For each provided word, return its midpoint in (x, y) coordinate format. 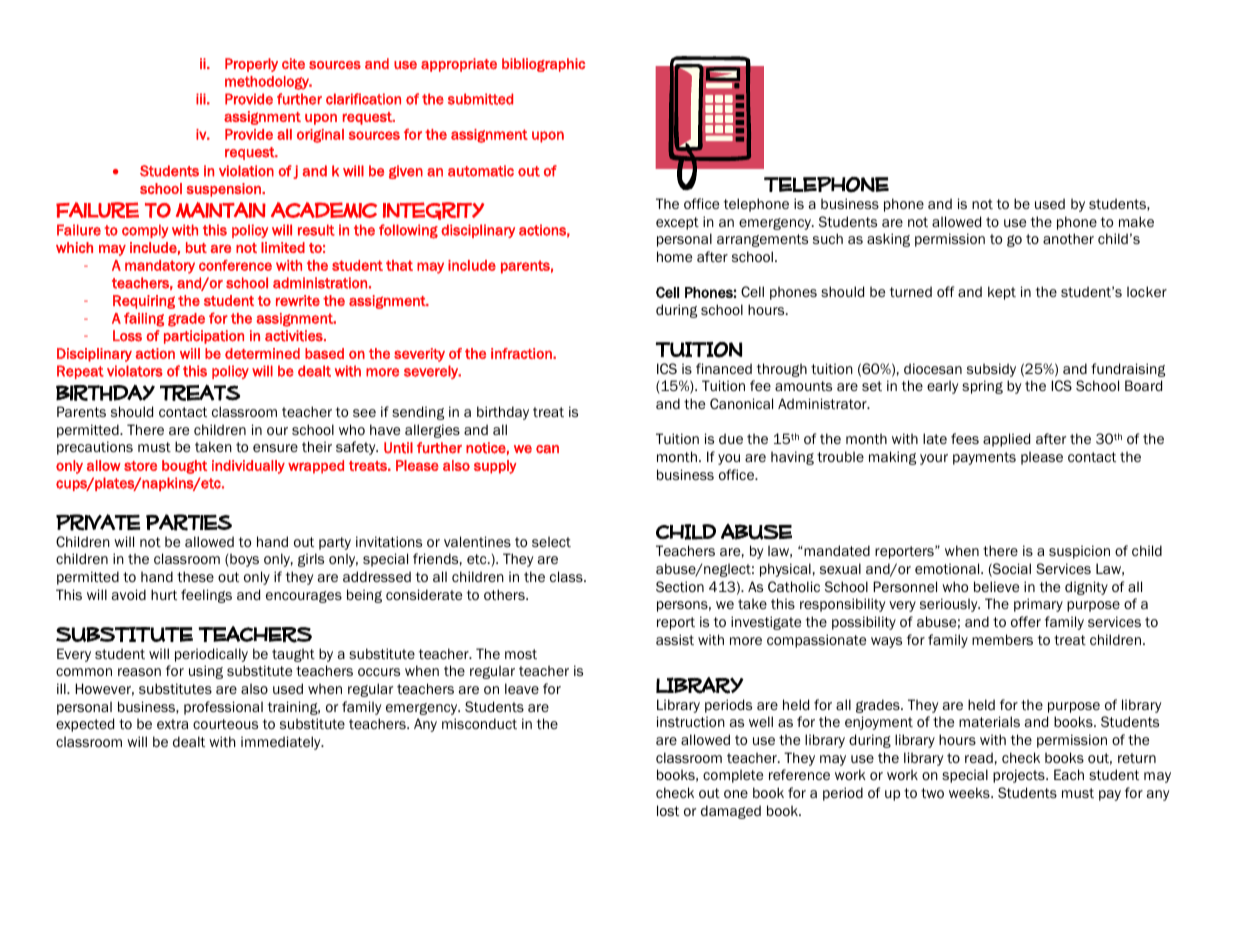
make (1136, 221)
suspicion (1079, 552)
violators (135, 371)
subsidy (991, 370)
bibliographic (543, 65)
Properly (251, 65)
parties (189, 522)
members (1002, 639)
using (206, 672)
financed (724, 368)
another (1068, 238)
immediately (282, 743)
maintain (221, 210)
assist (675, 639)
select (551, 541)
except (677, 223)
